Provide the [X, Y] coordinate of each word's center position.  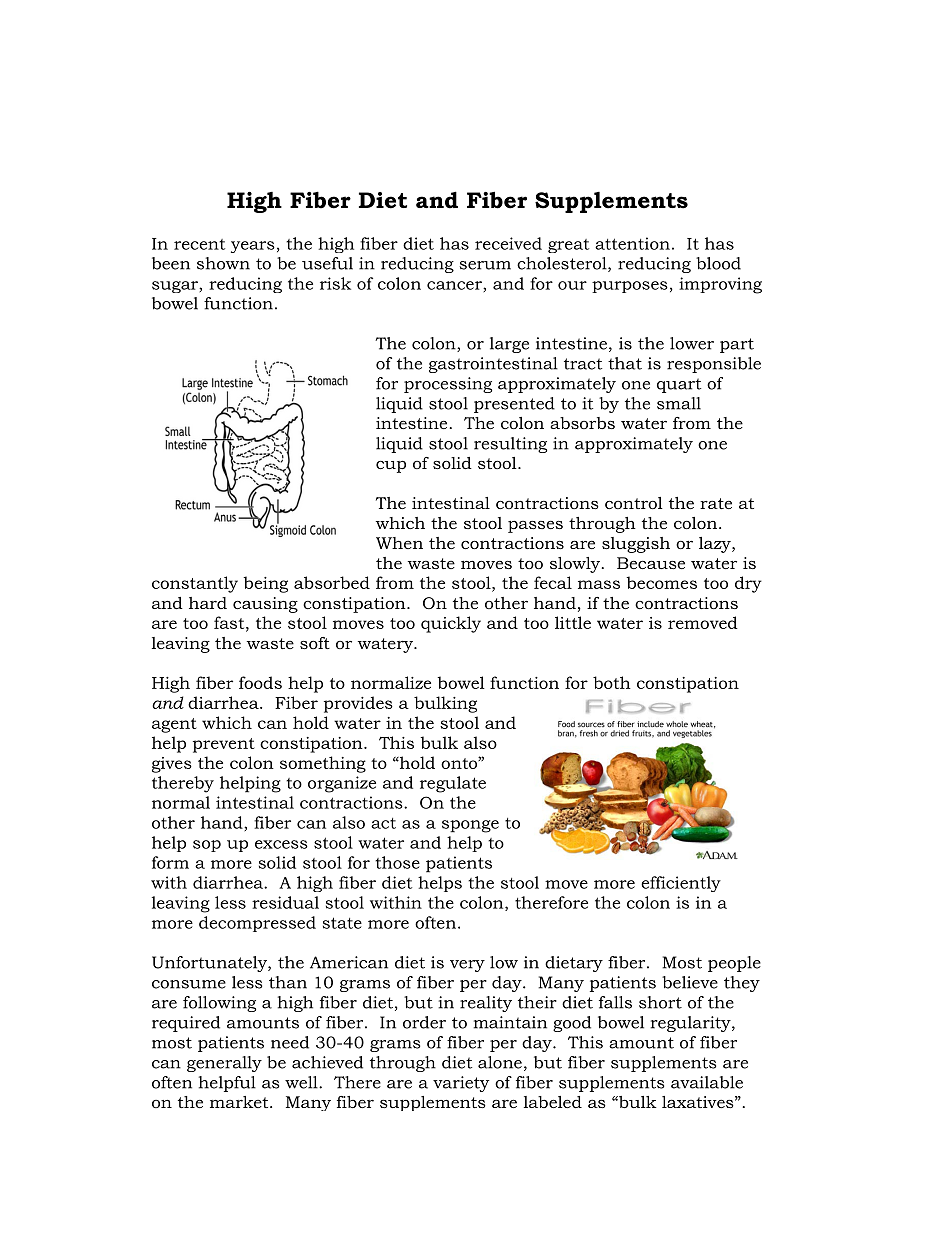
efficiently [681, 884]
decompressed [257, 924]
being [265, 584]
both [612, 682]
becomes [661, 582]
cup [391, 467]
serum [485, 265]
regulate [453, 784]
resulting [510, 445]
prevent [224, 745]
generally [224, 1064]
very [467, 966]
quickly [451, 624]
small [679, 403]
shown [223, 263]
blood [718, 263]
